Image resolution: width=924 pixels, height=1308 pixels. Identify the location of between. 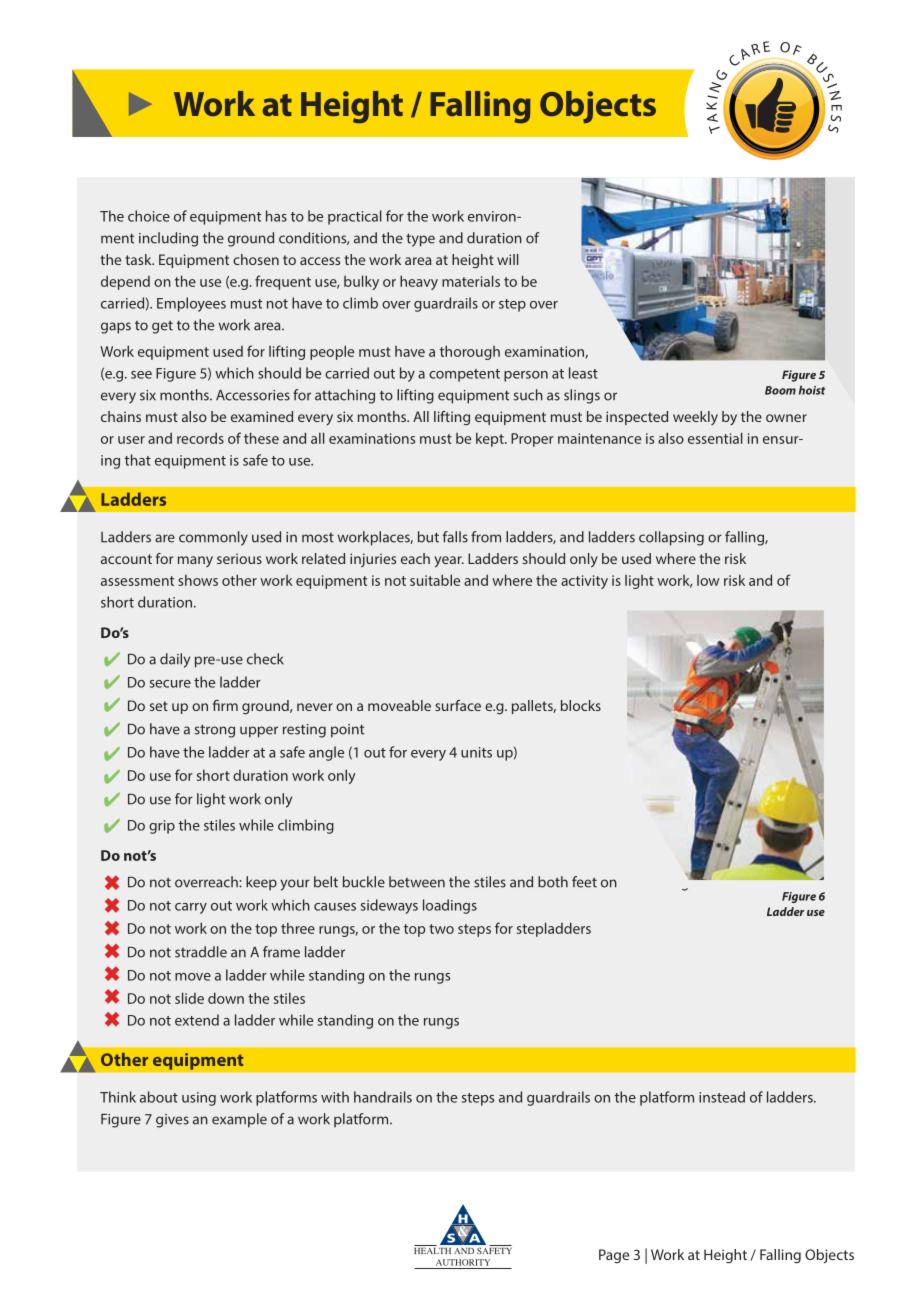
(417, 882).
